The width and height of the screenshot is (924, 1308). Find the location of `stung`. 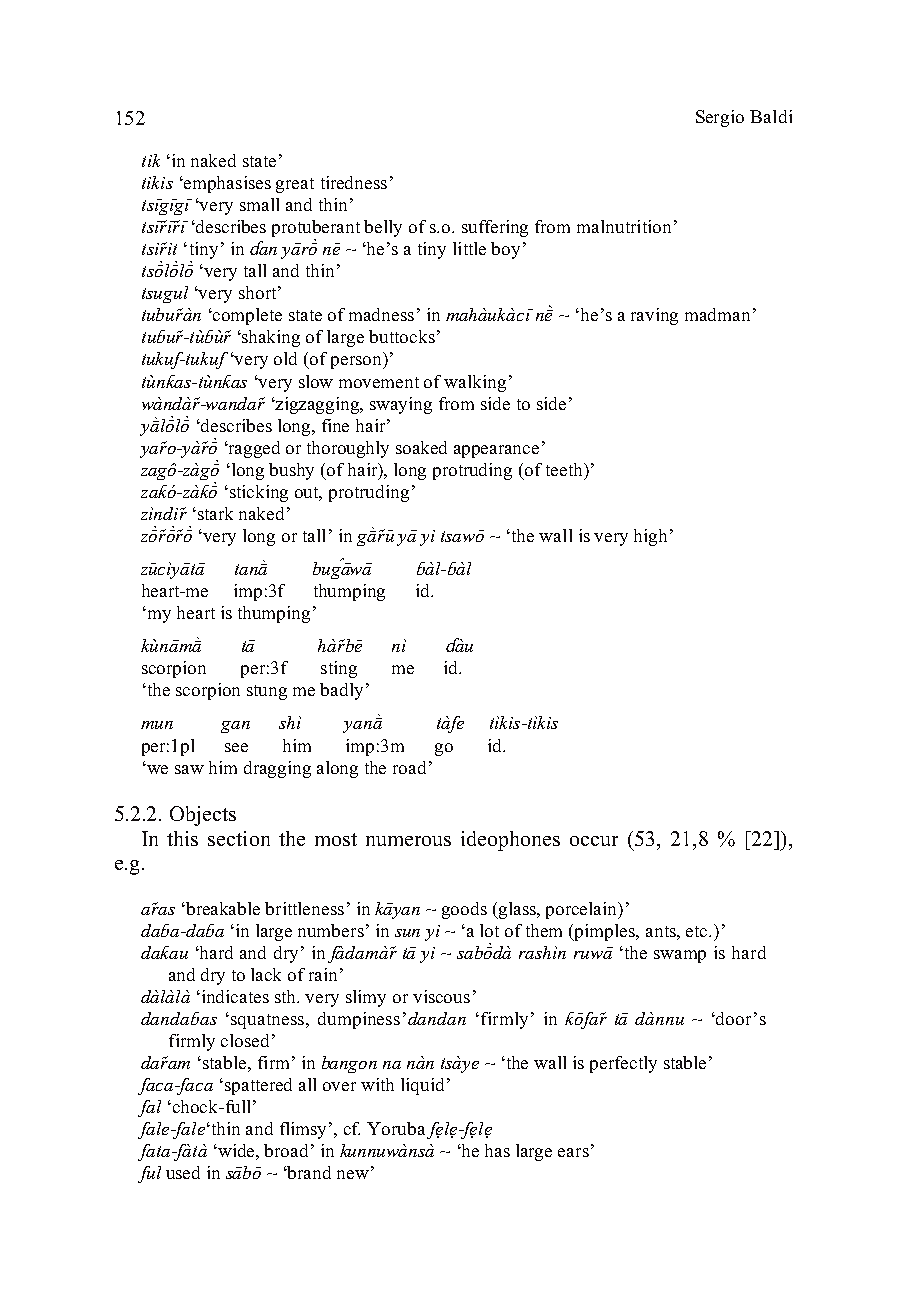

stung is located at coordinates (267, 692).
